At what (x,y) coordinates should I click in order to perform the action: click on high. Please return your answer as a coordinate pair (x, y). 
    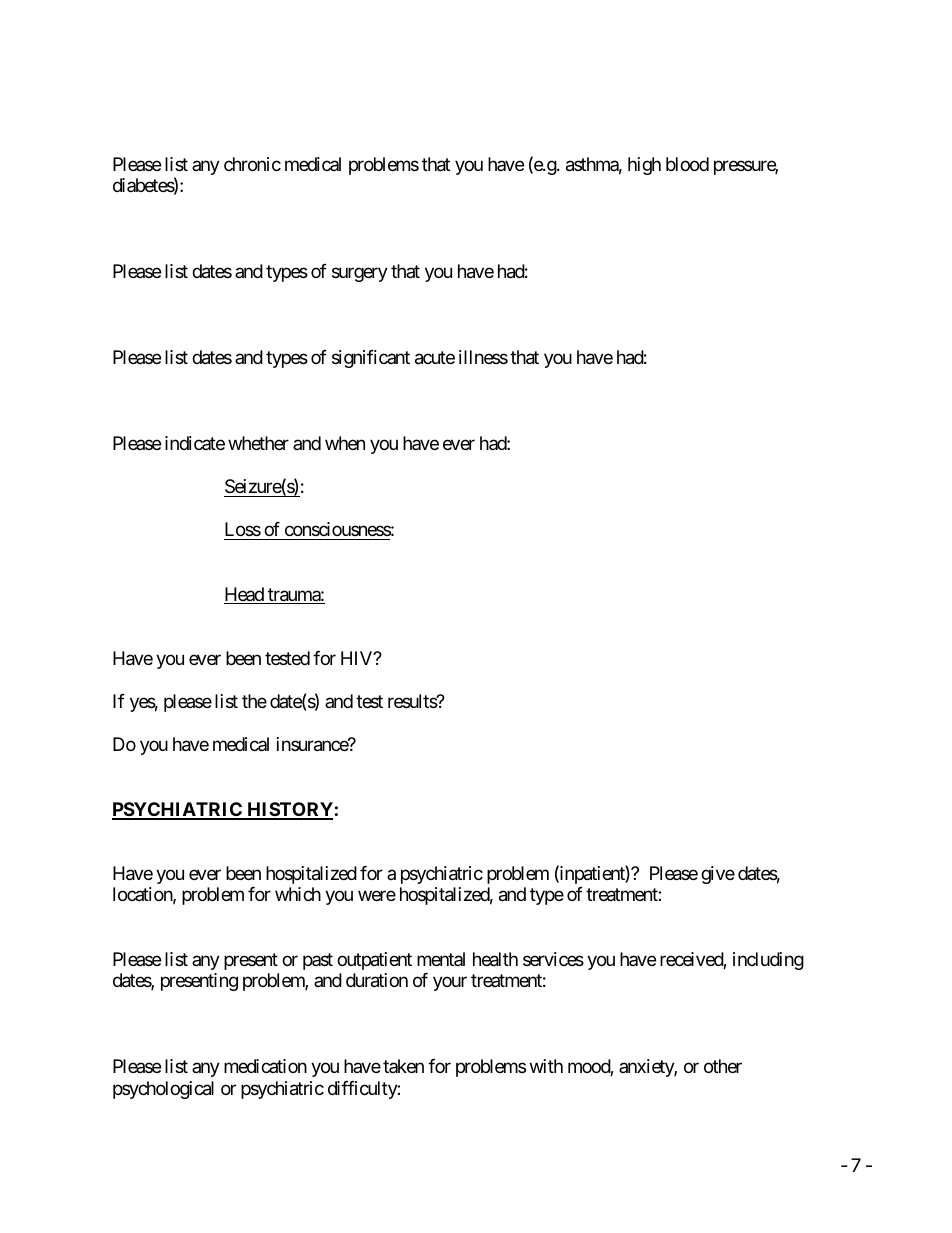
    Looking at the image, I should click on (644, 166).
